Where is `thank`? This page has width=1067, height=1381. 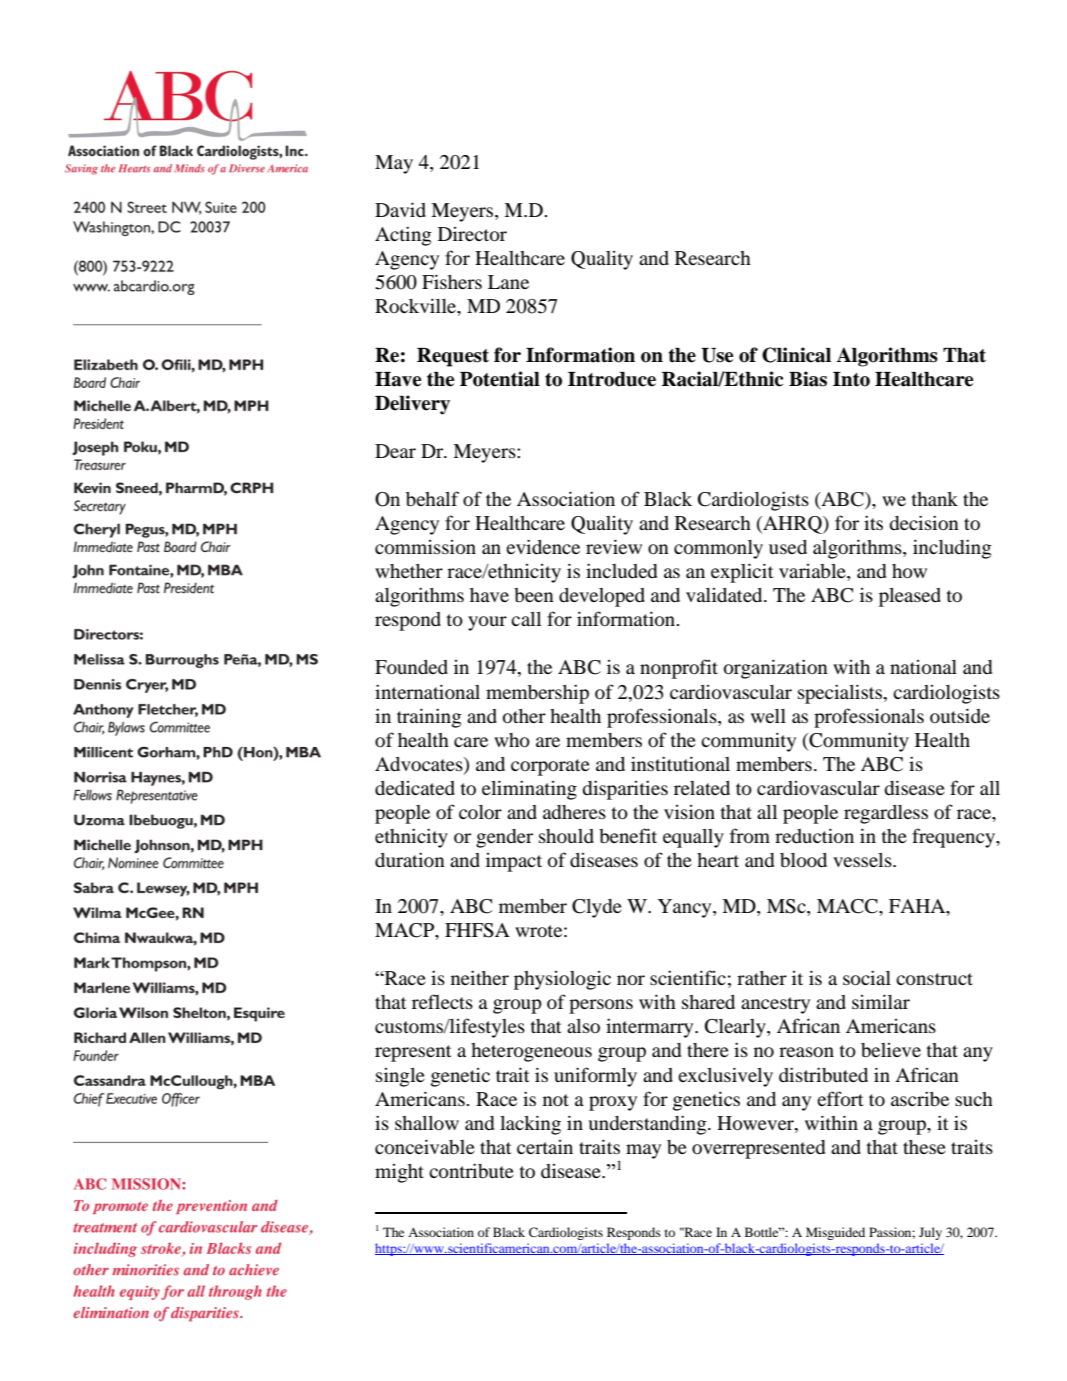
thank is located at coordinates (935, 499).
